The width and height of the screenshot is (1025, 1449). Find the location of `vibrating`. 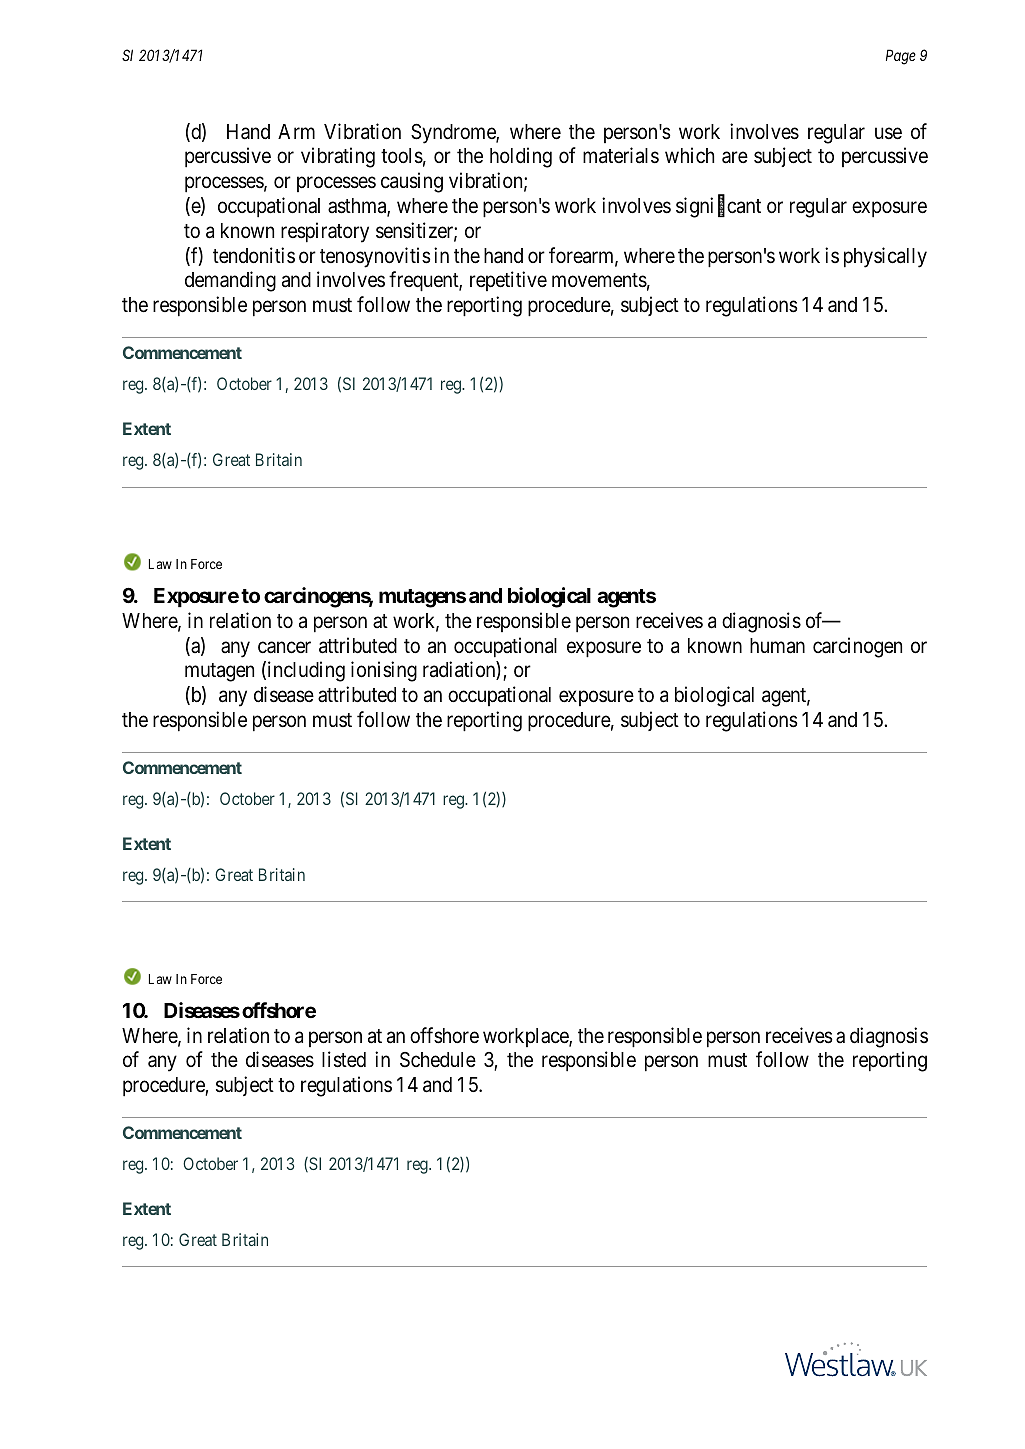

vibrating is located at coordinates (338, 157).
